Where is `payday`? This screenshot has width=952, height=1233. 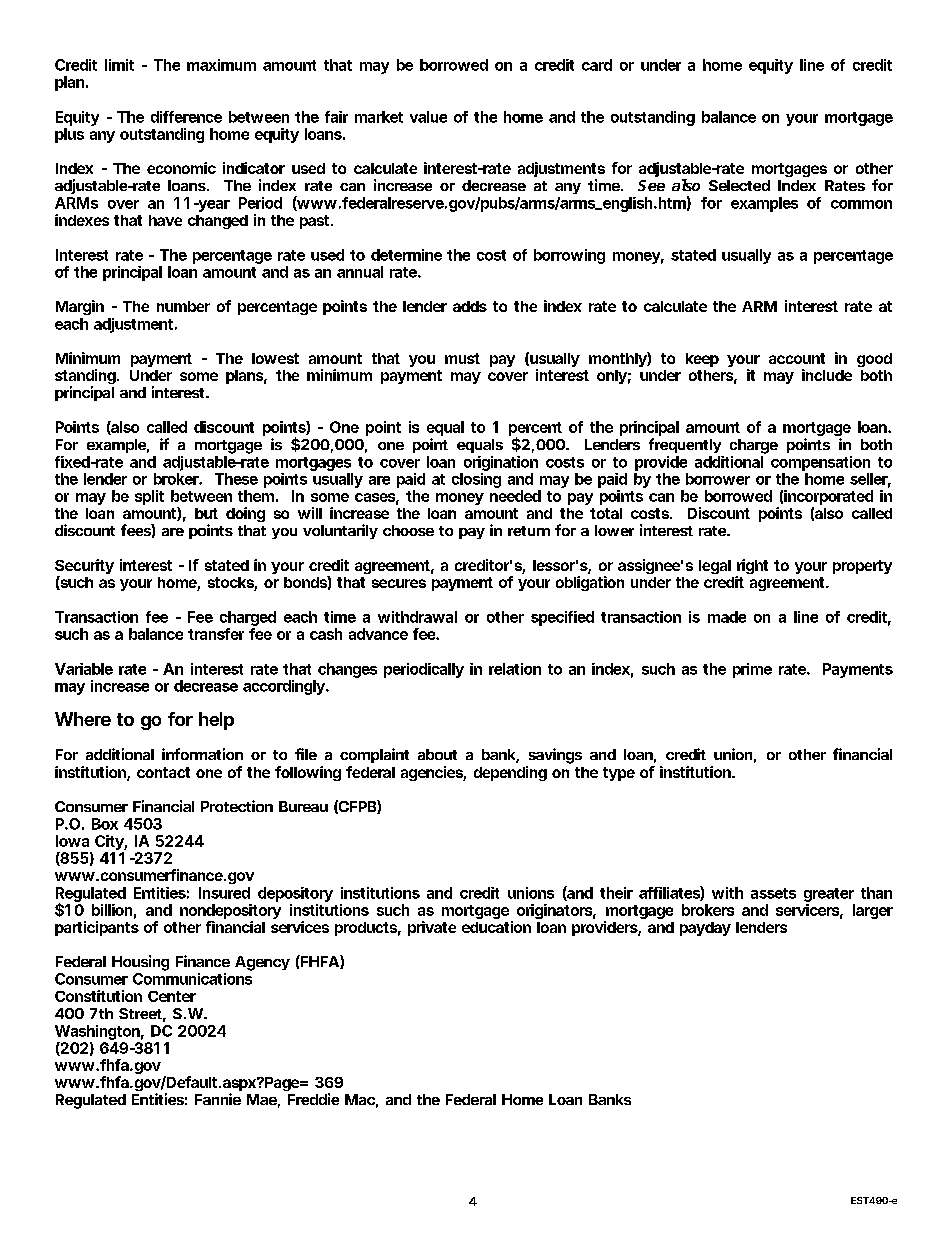 payday is located at coordinates (705, 929).
